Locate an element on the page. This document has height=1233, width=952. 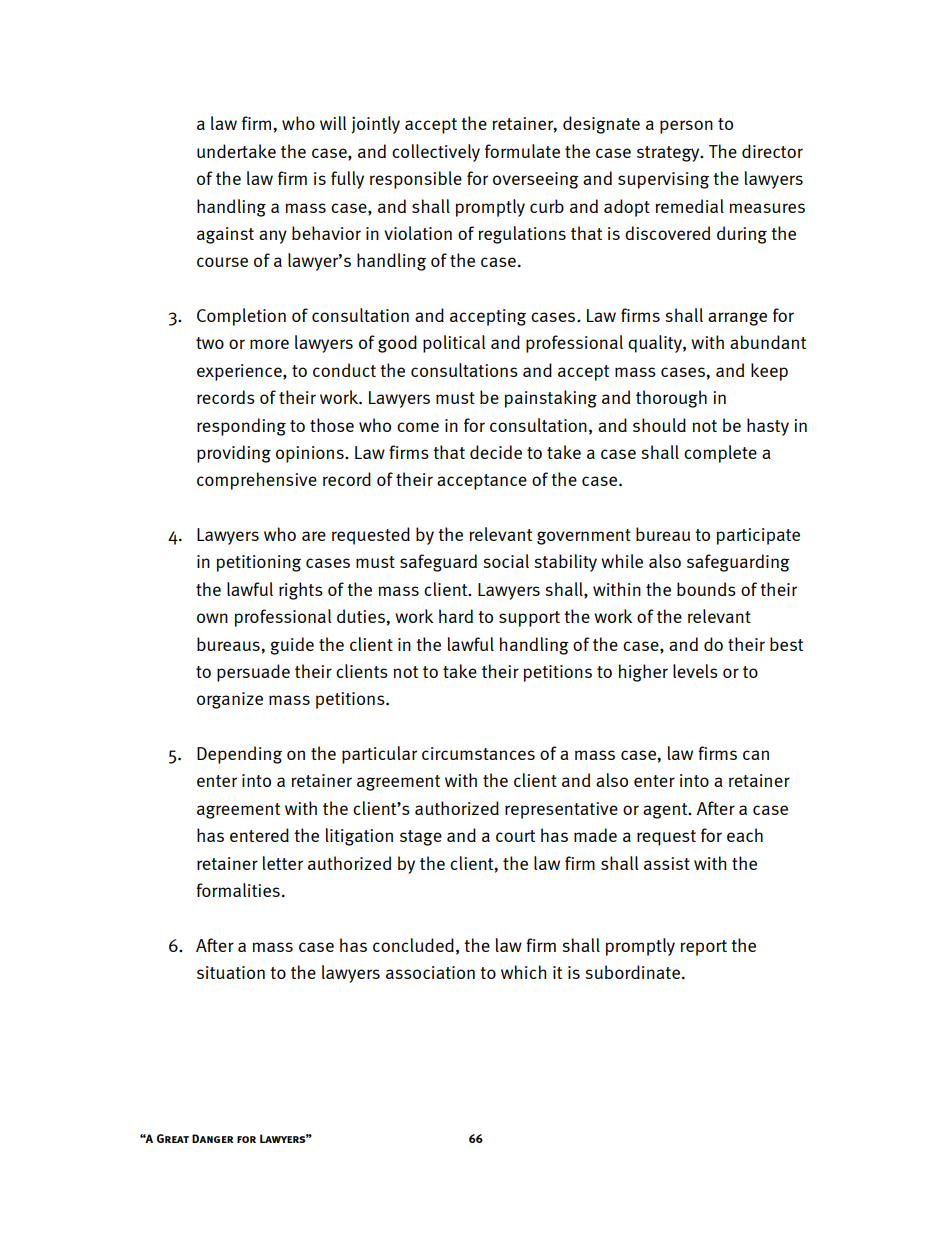
agent is located at coordinates (666, 811).
